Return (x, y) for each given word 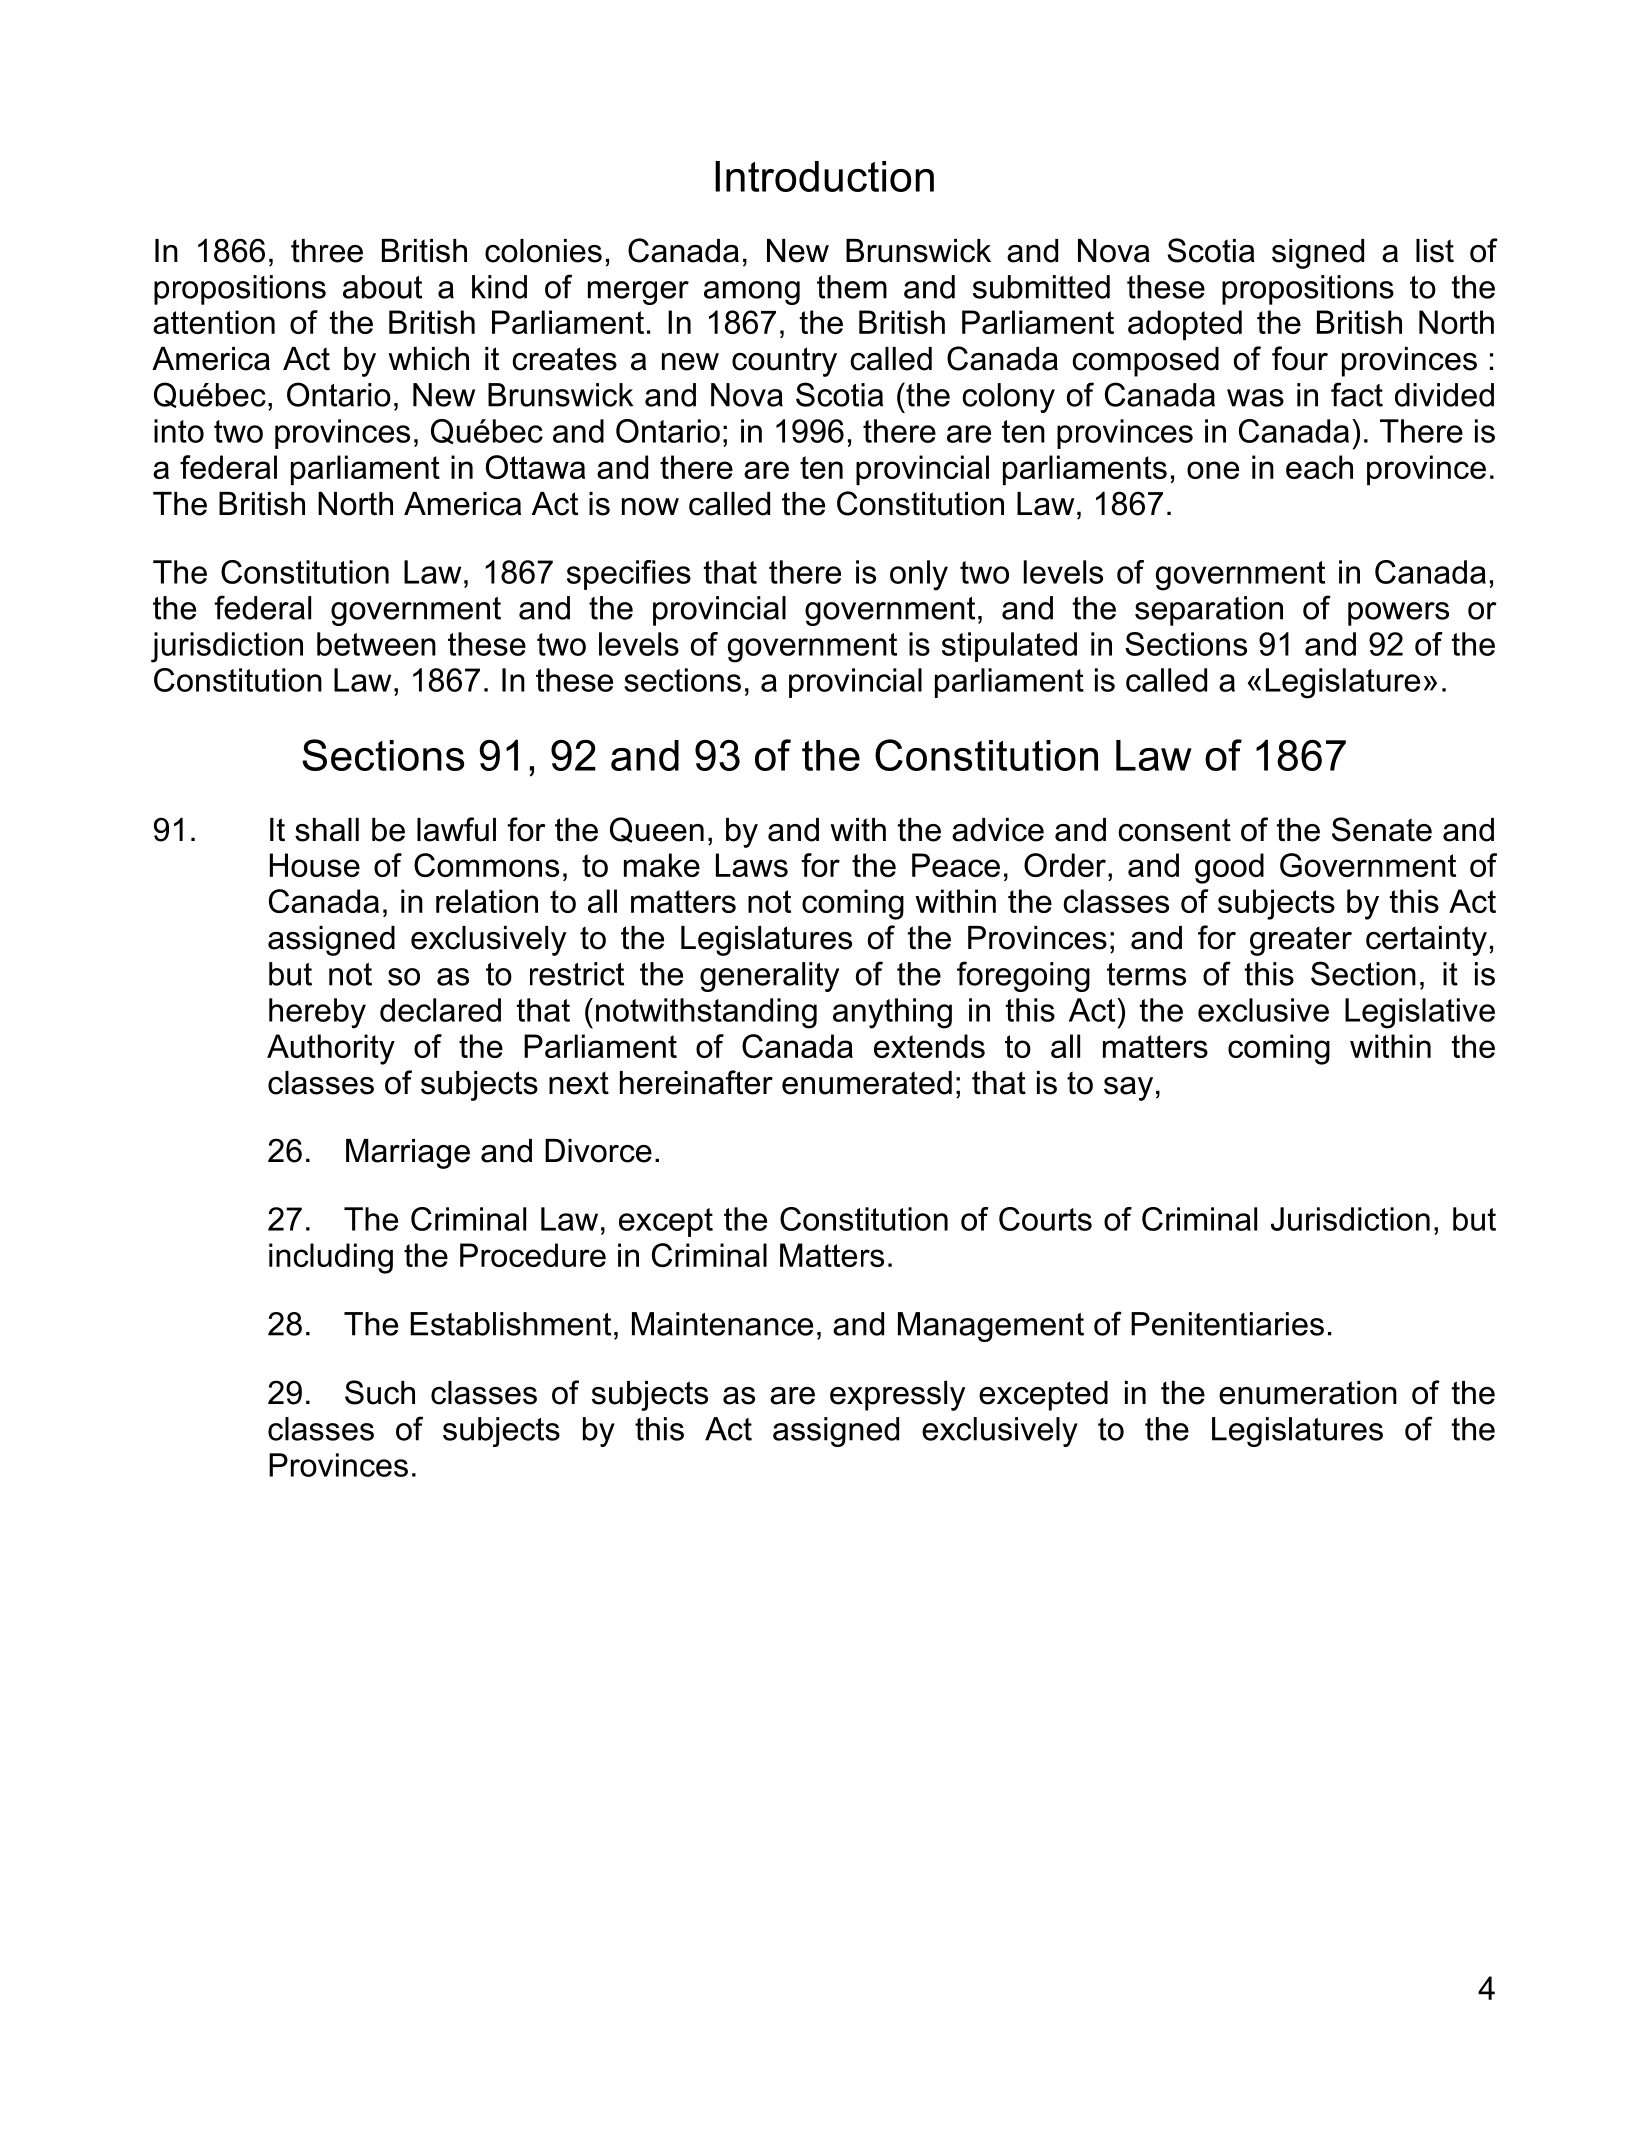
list (1435, 251)
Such (380, 1392)
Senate (1382, 829)
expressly (897, 1396)
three (327, 251)
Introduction (824, 176)
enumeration (1308, 1393)
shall (327, 830)
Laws (752, 865)
